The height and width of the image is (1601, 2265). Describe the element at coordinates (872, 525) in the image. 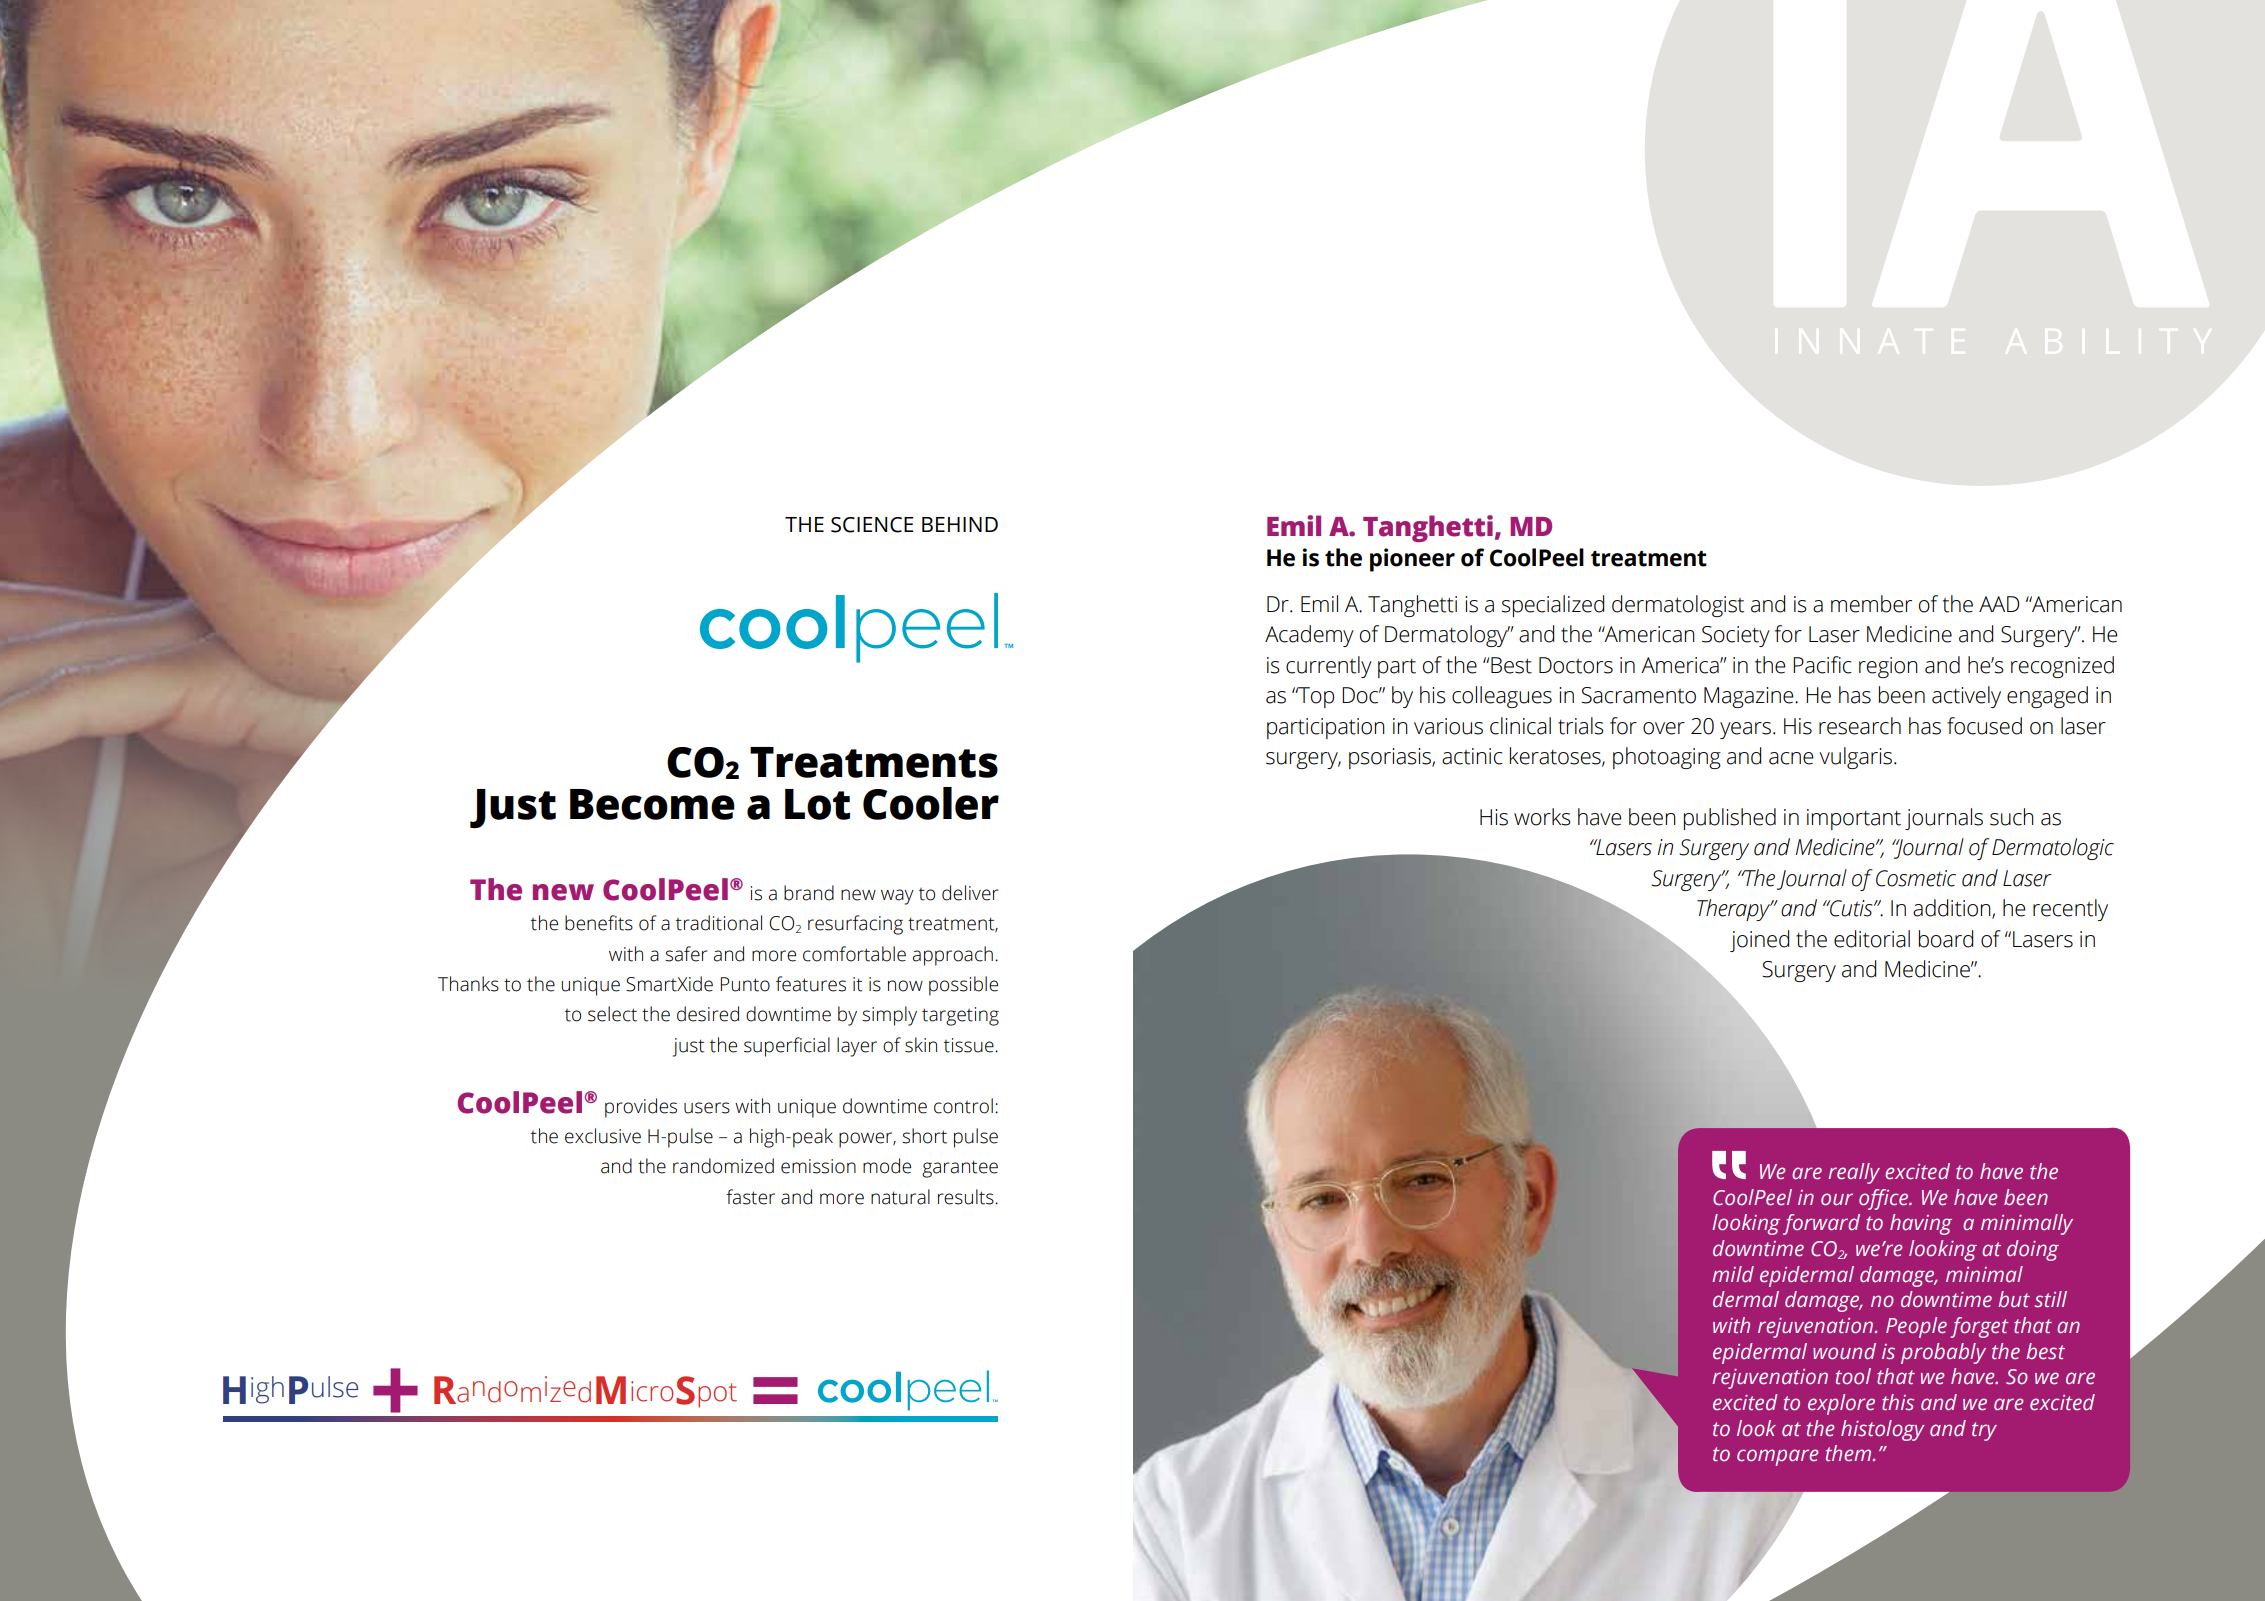

I see `SCIENCE` at that location.
